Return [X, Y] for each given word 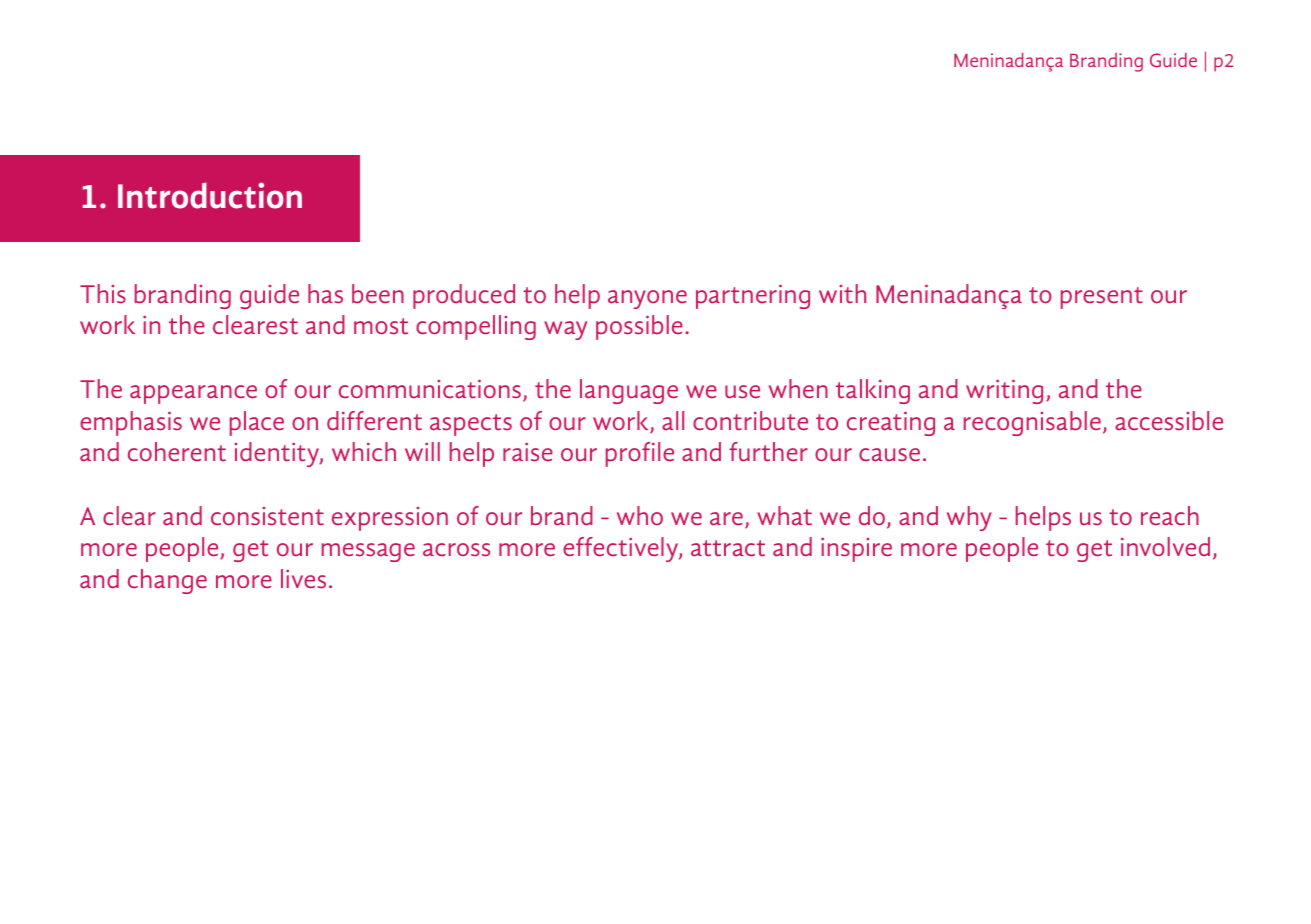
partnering [753, 296]
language [629, 391]
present [1102, 298]
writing [1004, 391]
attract [728, 548]
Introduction [210, 195]
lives [303, 579]
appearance [193, 394]
